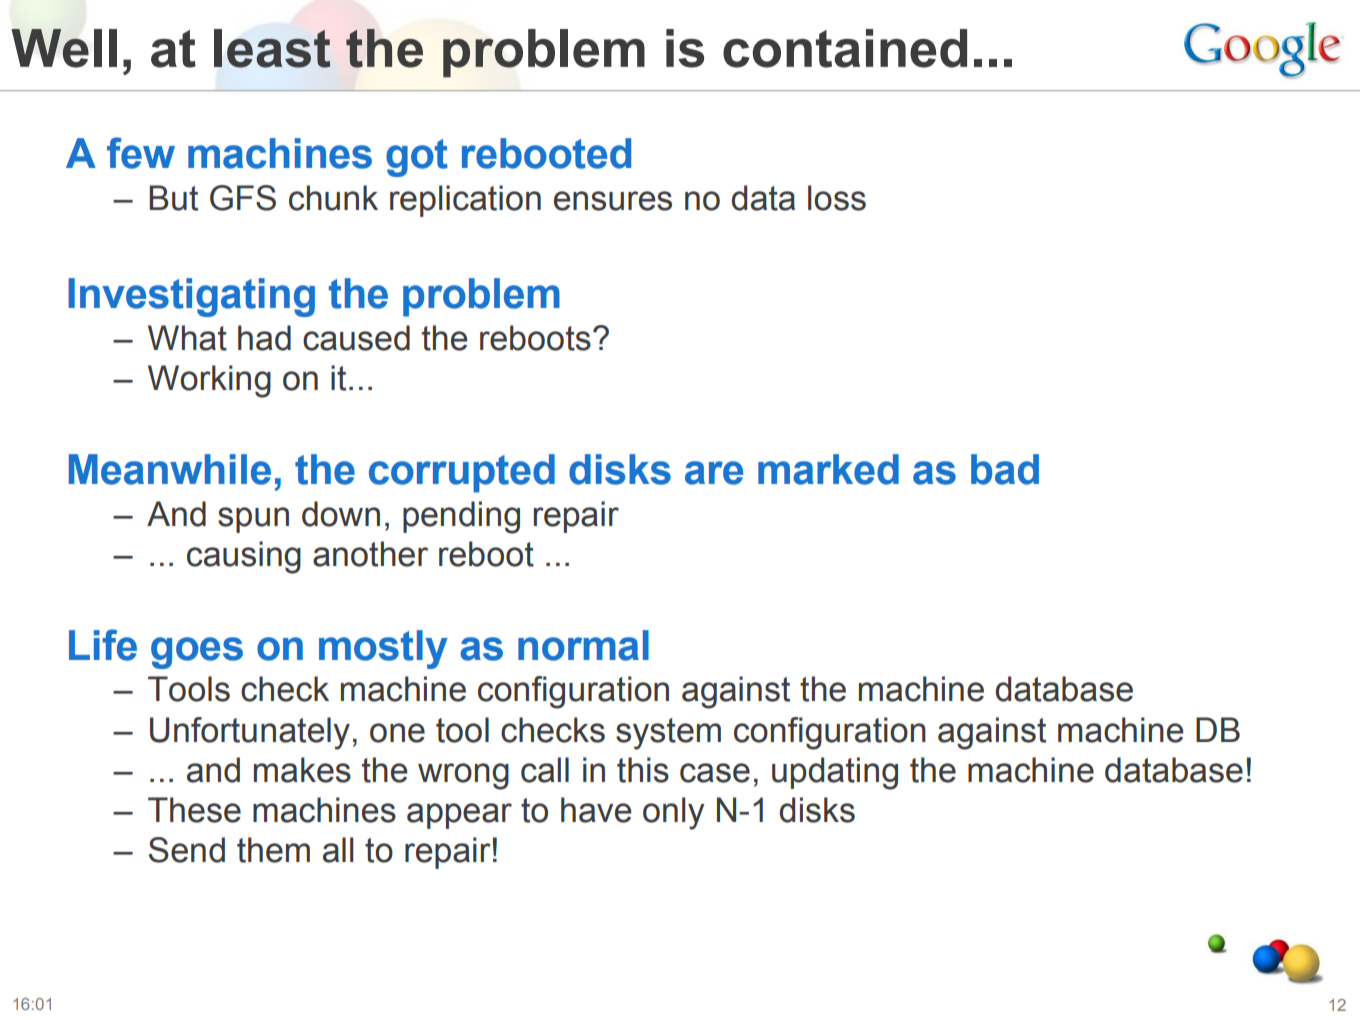 This document has height=1020, width=1360. Describe the element at coordinates (835, 773) in the document. I see `updating` at that location.
